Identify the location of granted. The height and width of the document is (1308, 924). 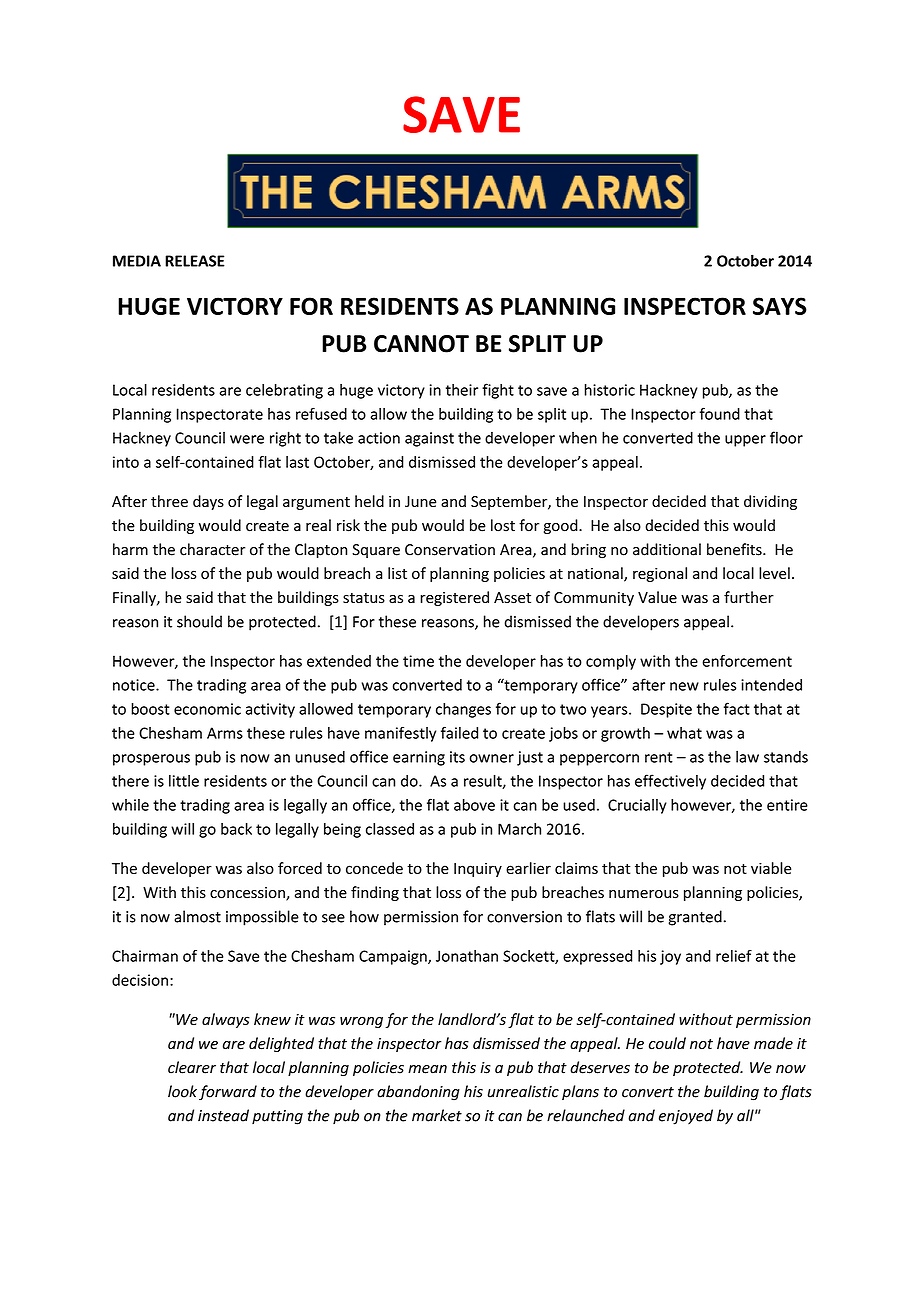
(695, 918).
